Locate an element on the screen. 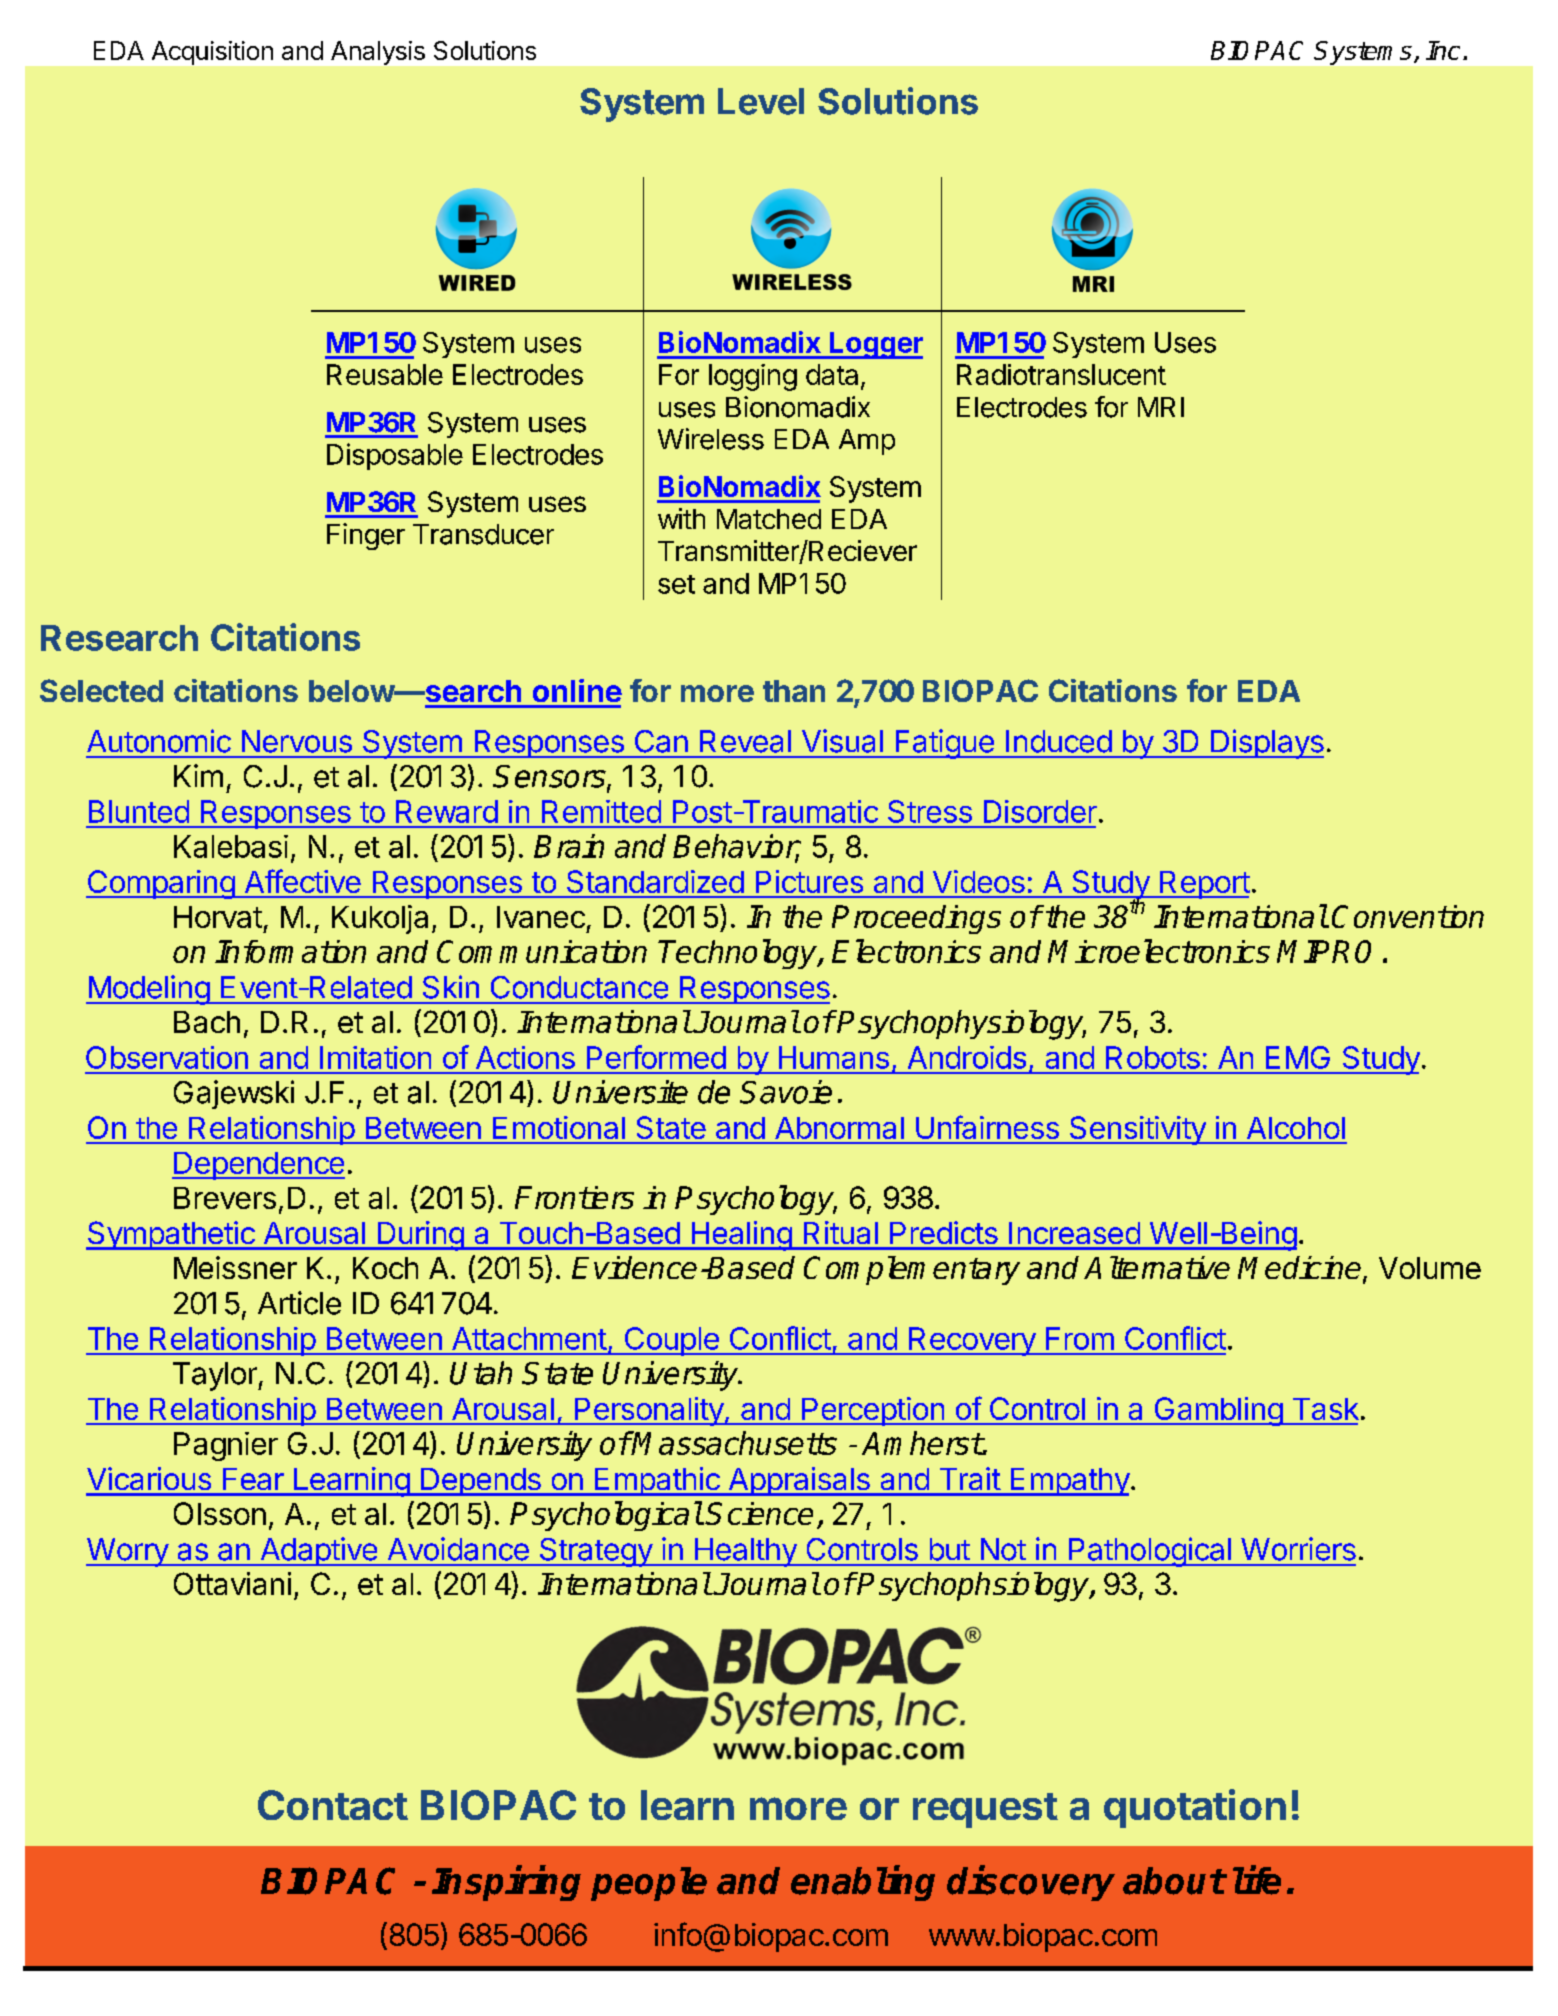  Displays is located at coordinates (1266, 744).
